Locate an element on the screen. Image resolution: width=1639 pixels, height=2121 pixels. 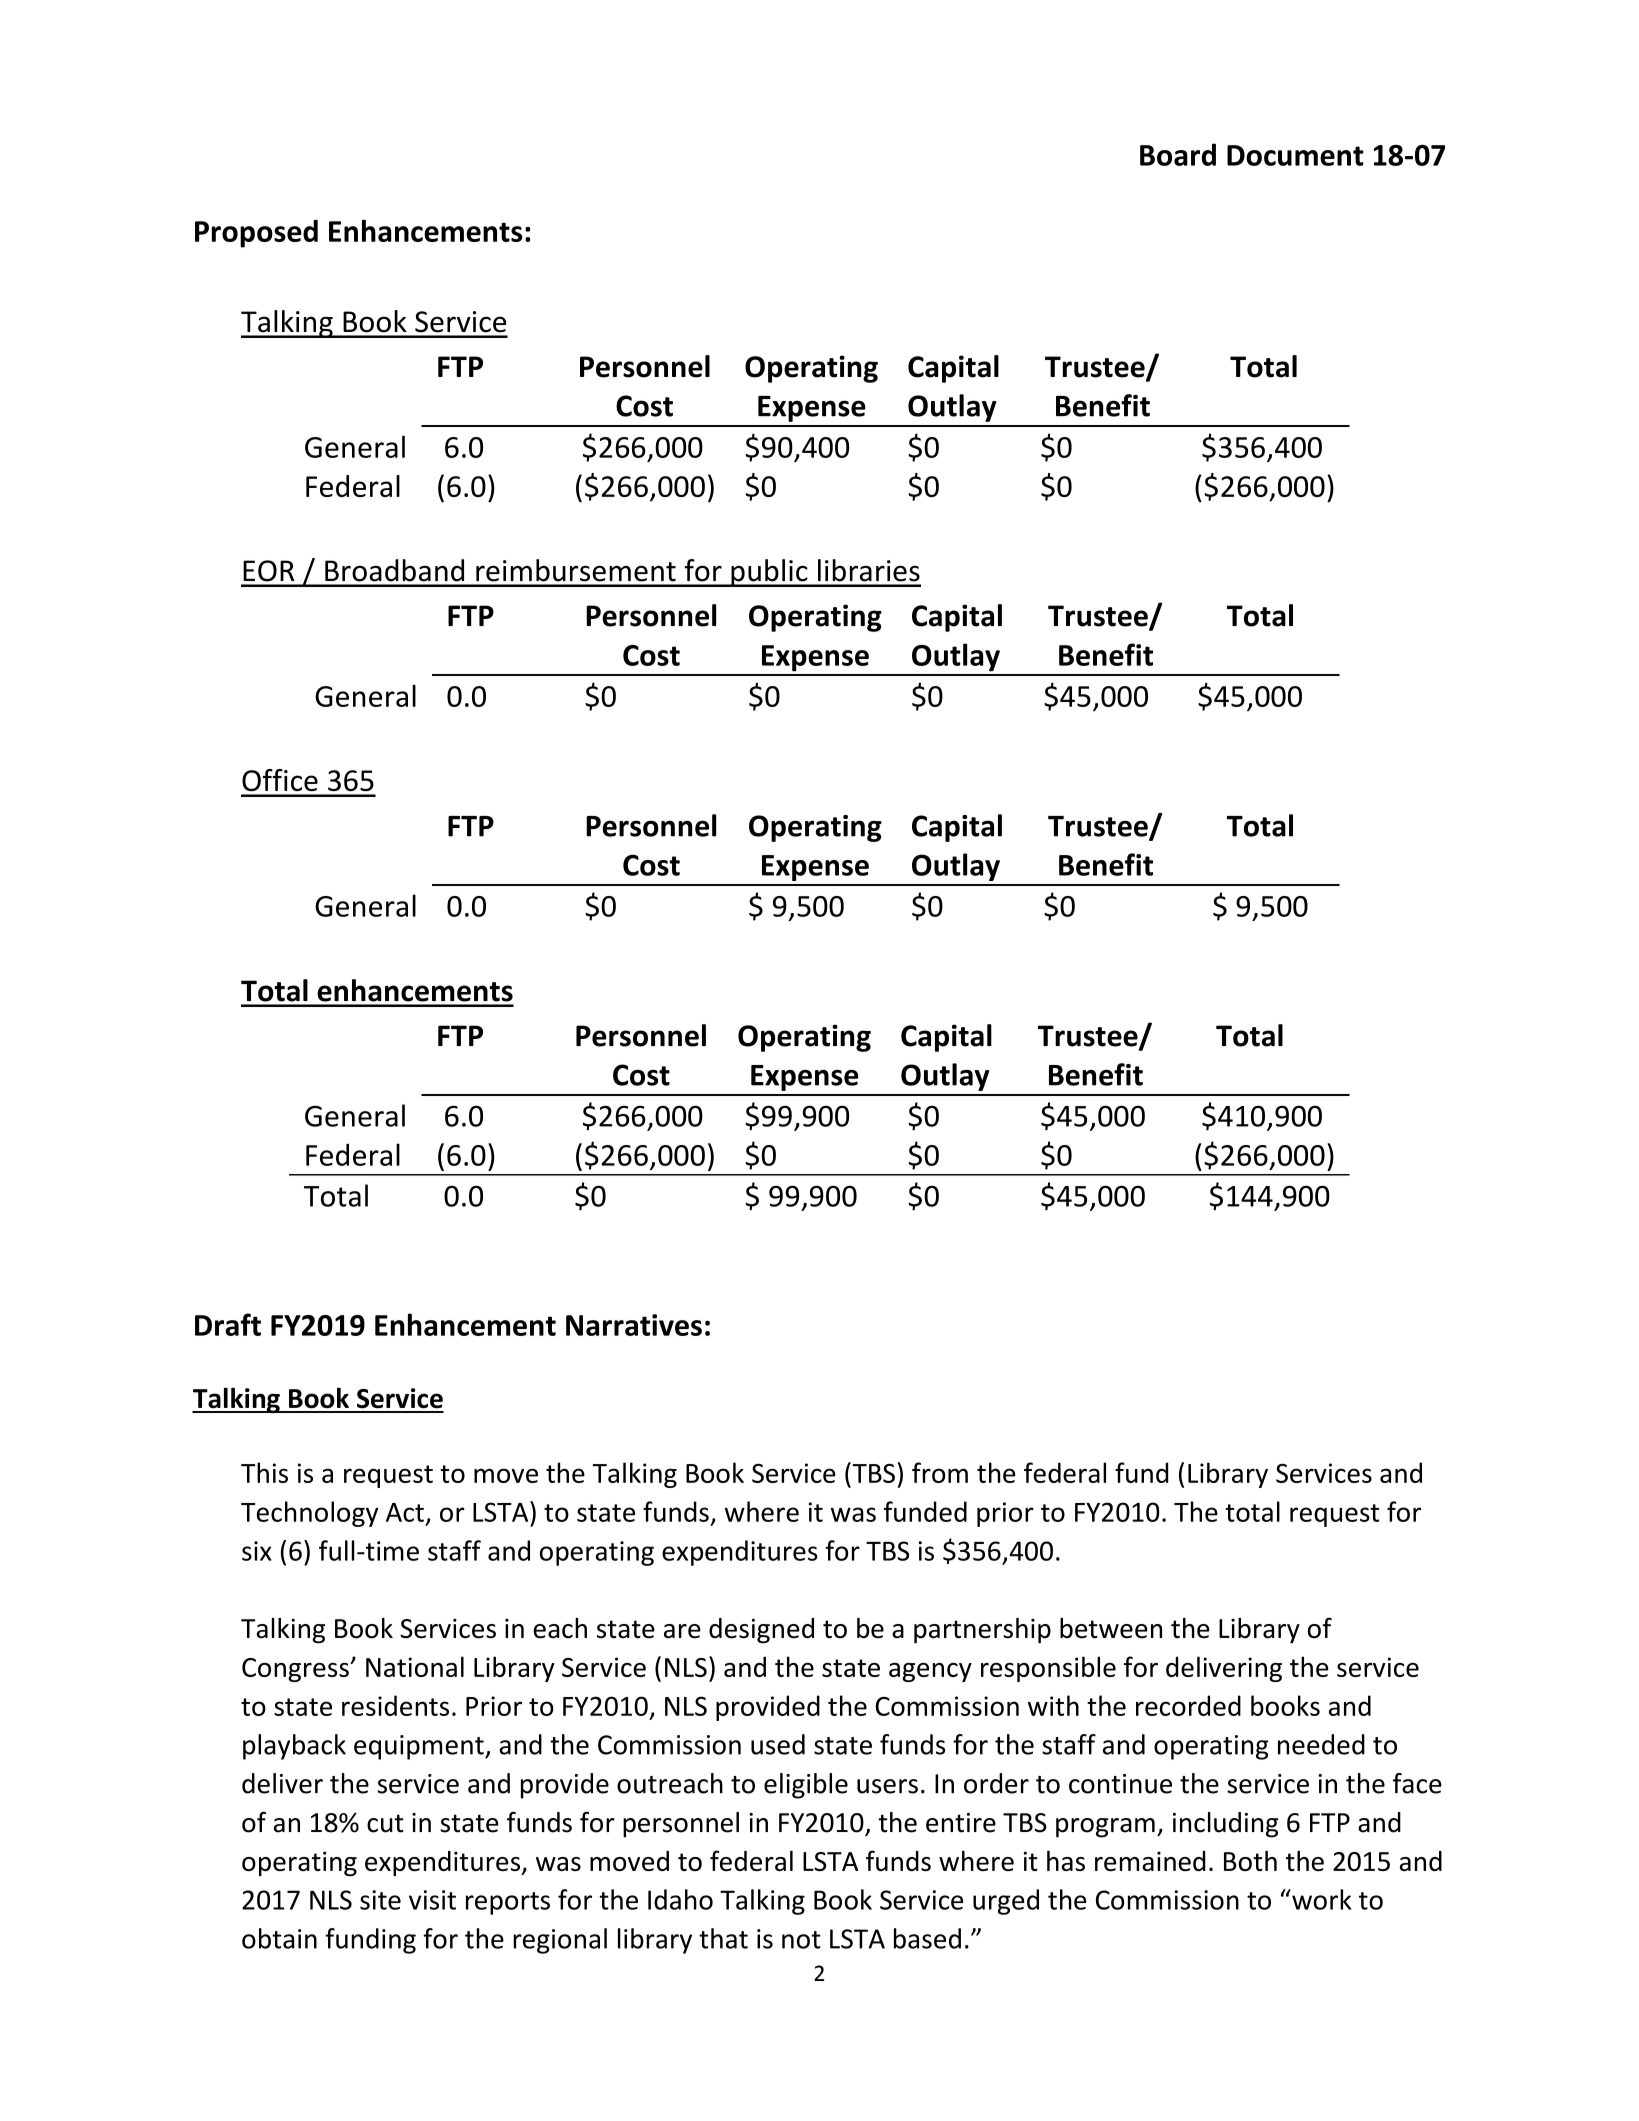
from is located at coordinates (940, 1472).
